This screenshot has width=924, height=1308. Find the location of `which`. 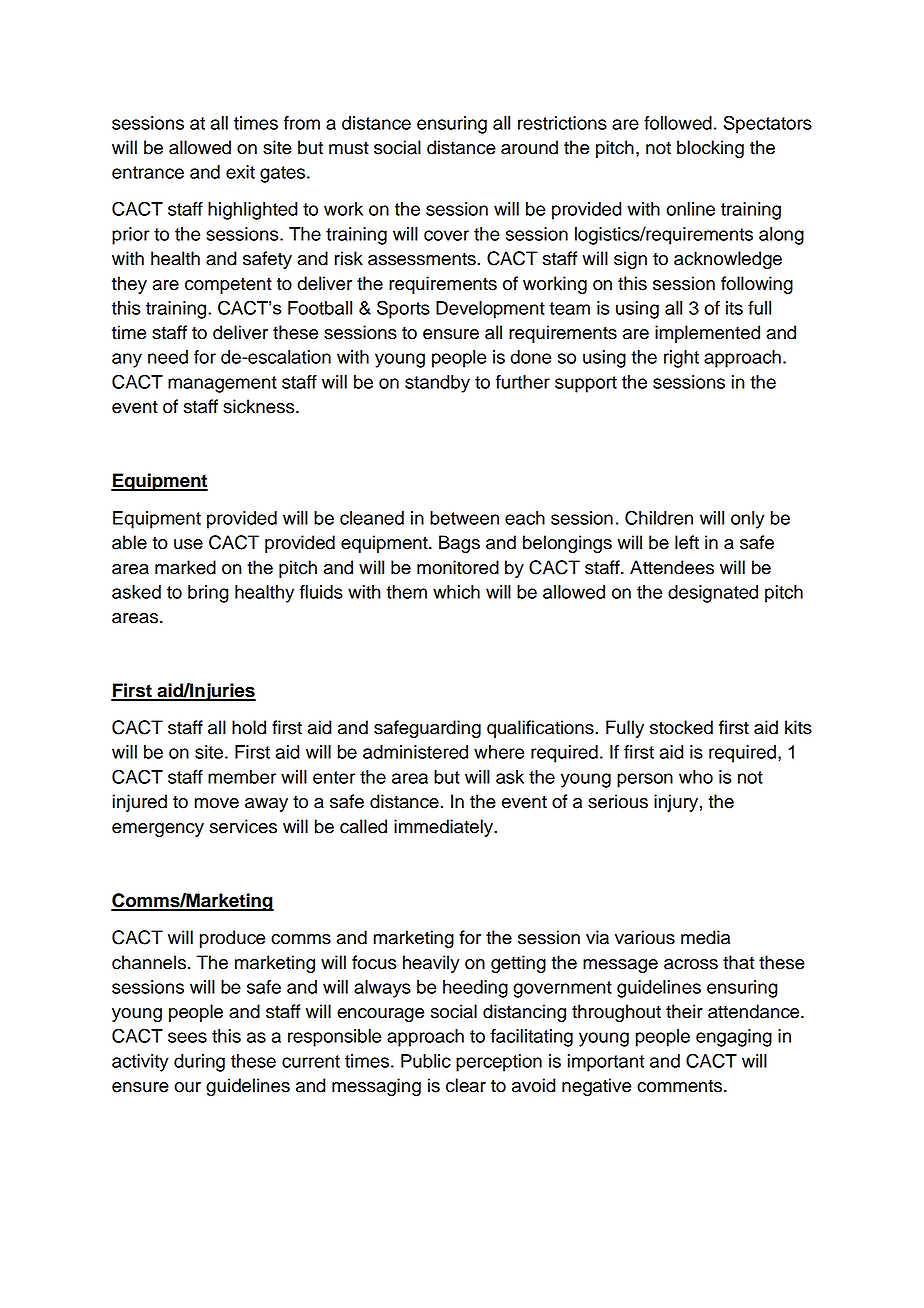

which is located at coordinates (456, 592).
